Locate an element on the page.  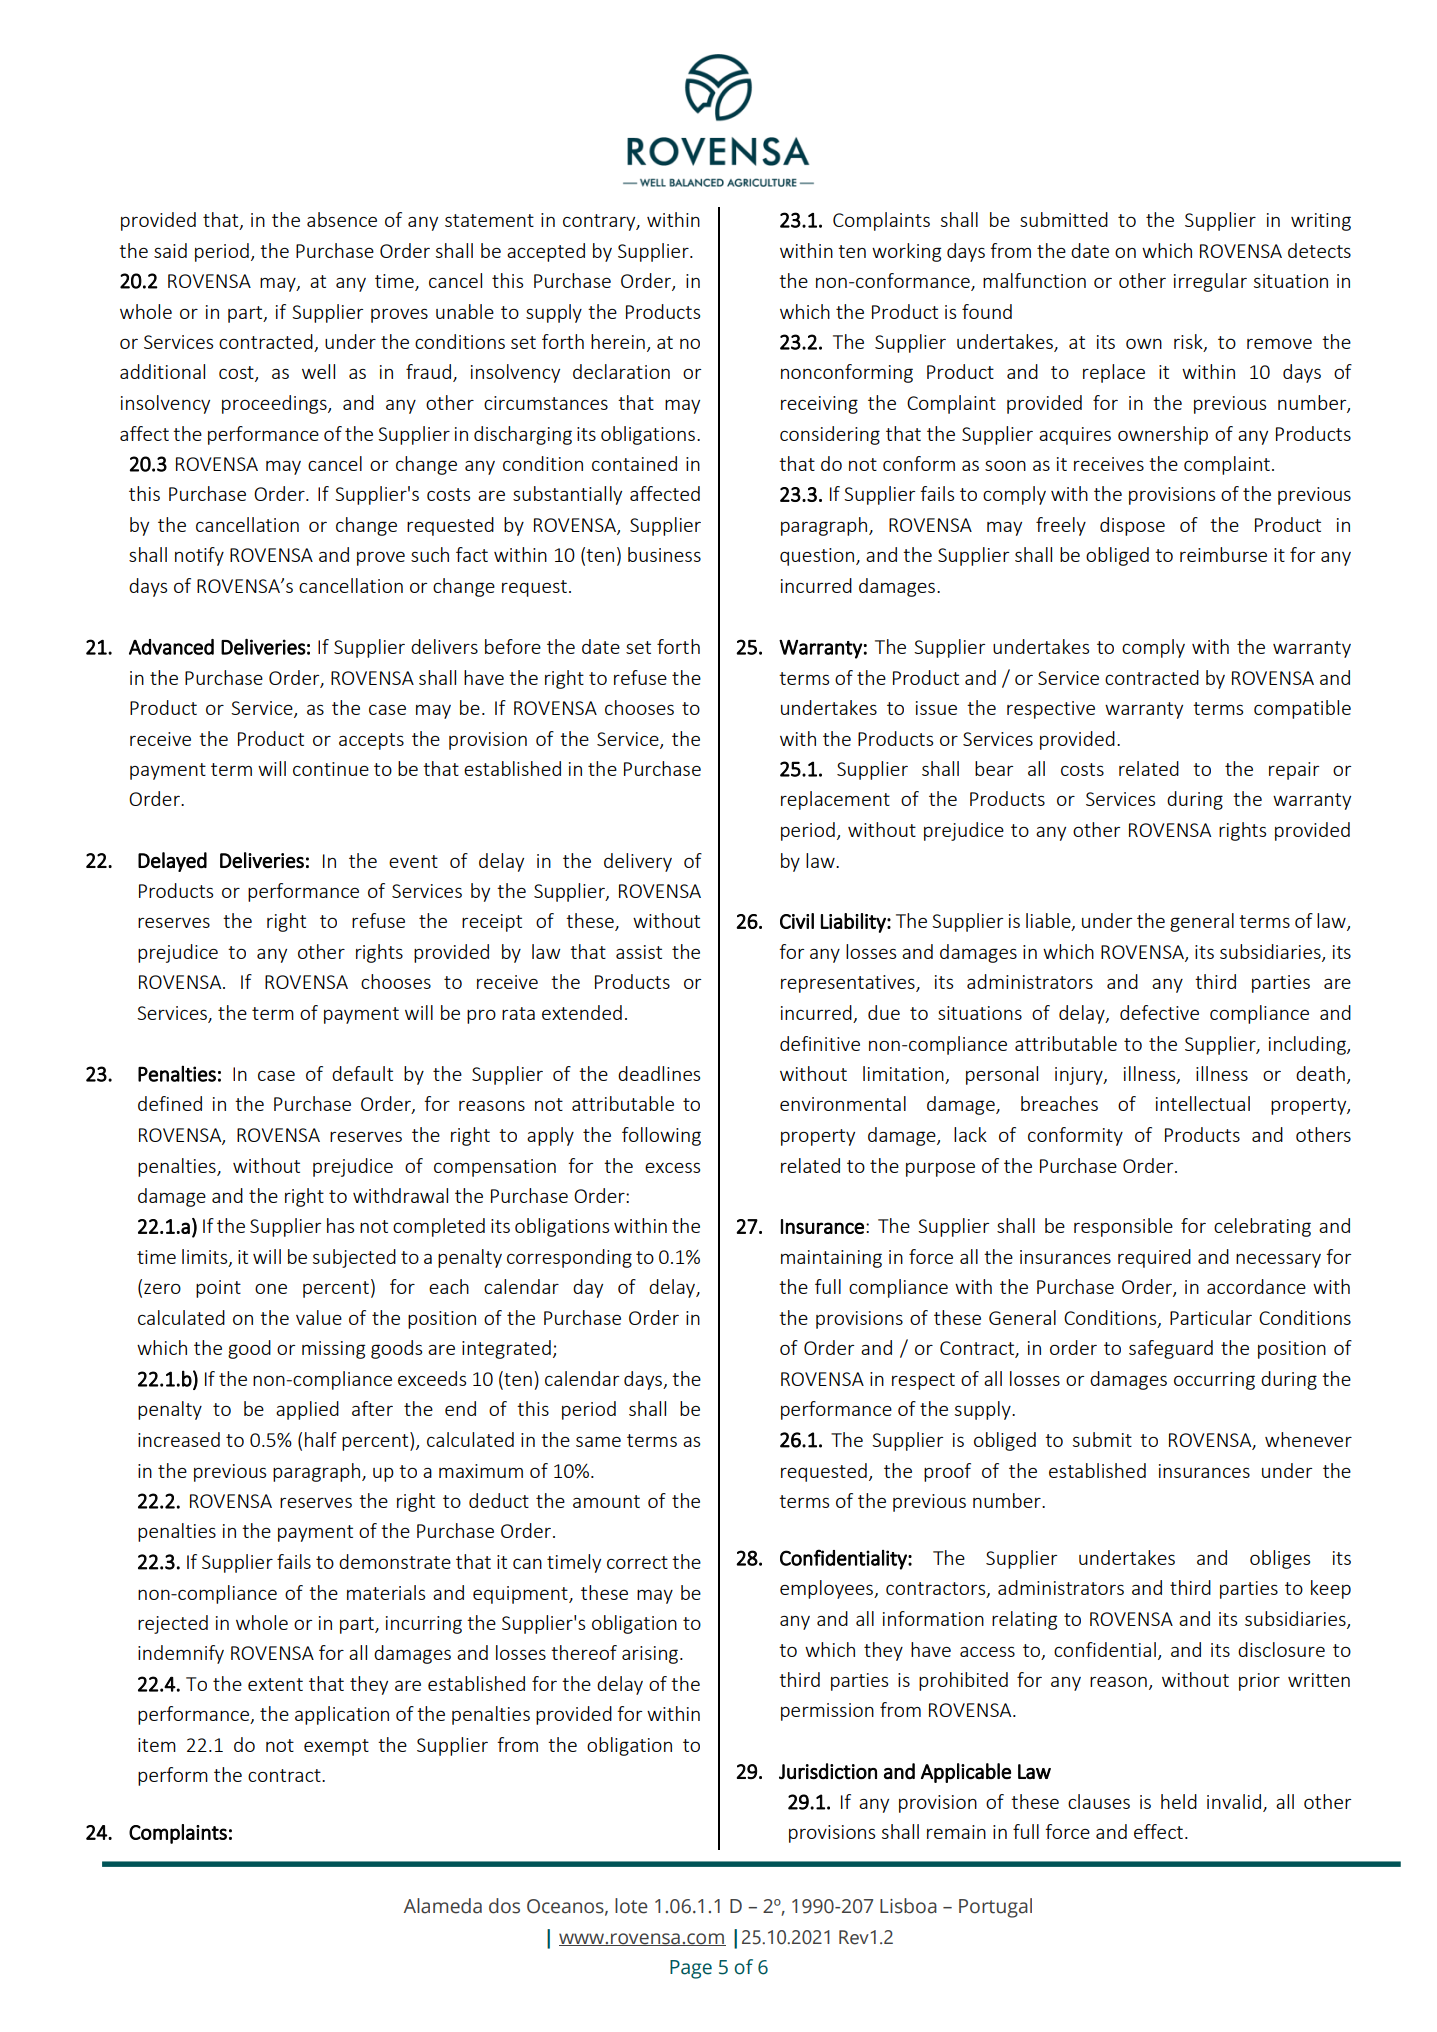
deadlines is located at coordinates (659, 1073).
